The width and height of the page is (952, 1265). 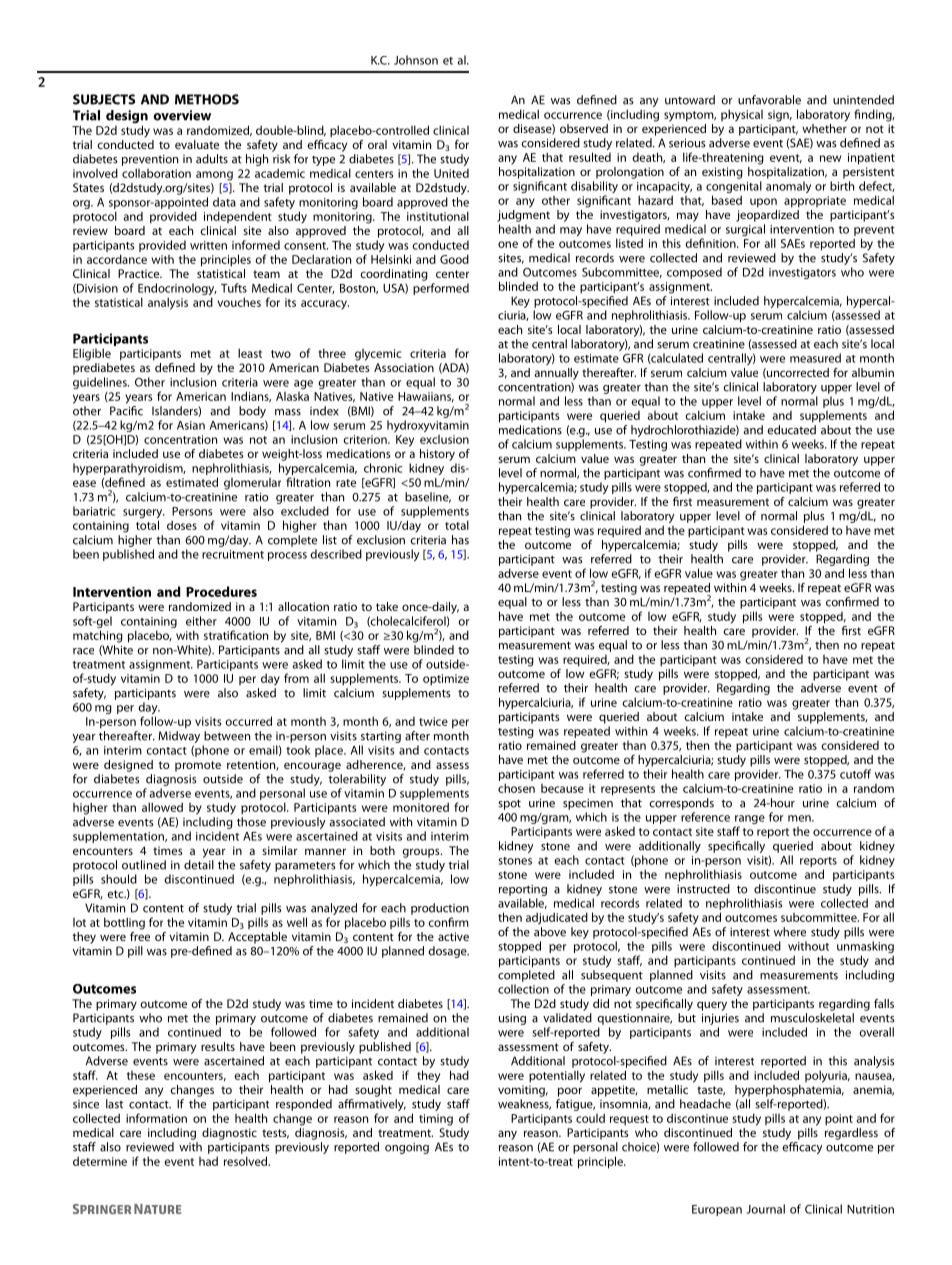 What do you see at coordinates (416, 60) in the page?
I see `Johnson` at bounding box center [416, 60].
